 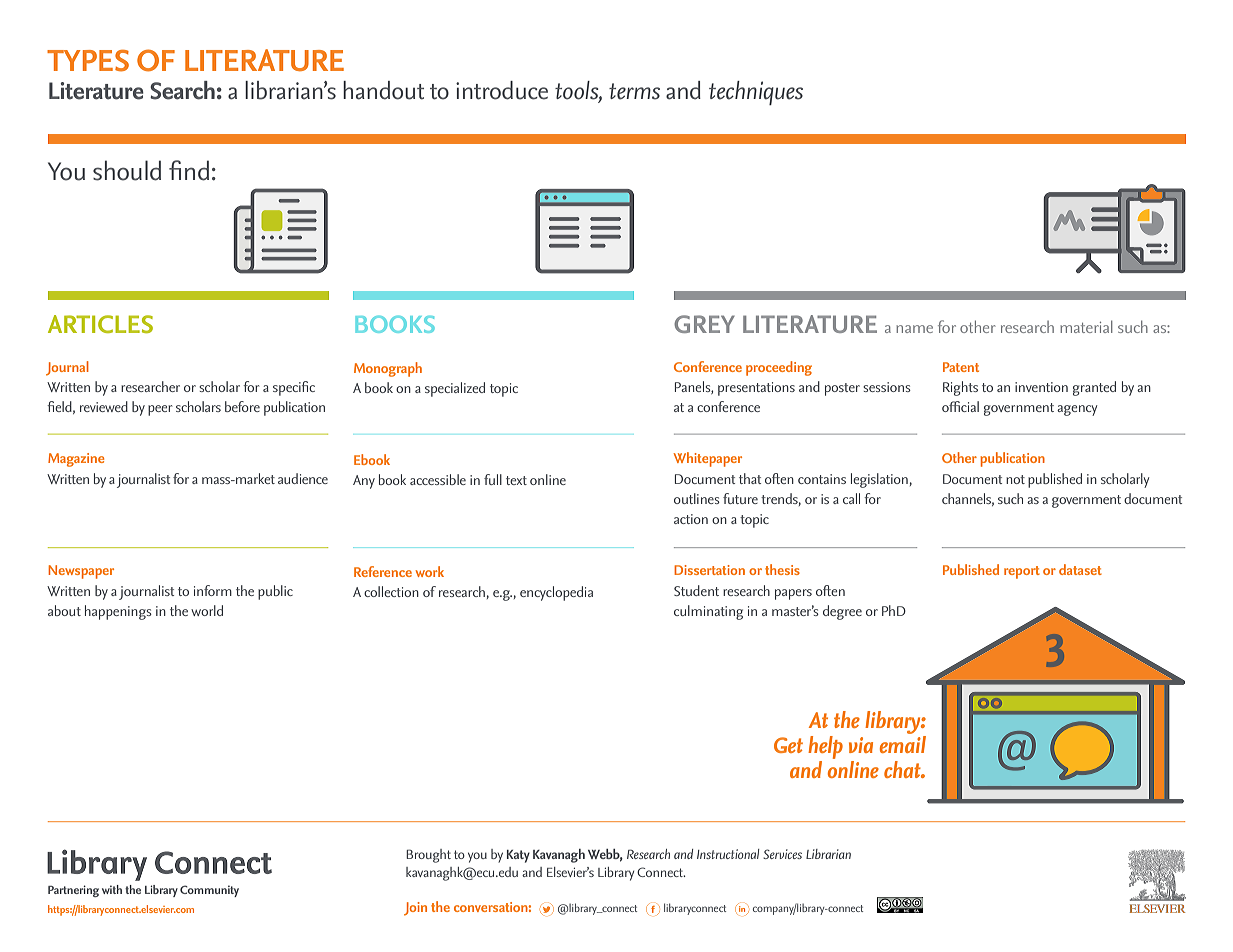 I want to click on audience, so click(x=303, y=478).
